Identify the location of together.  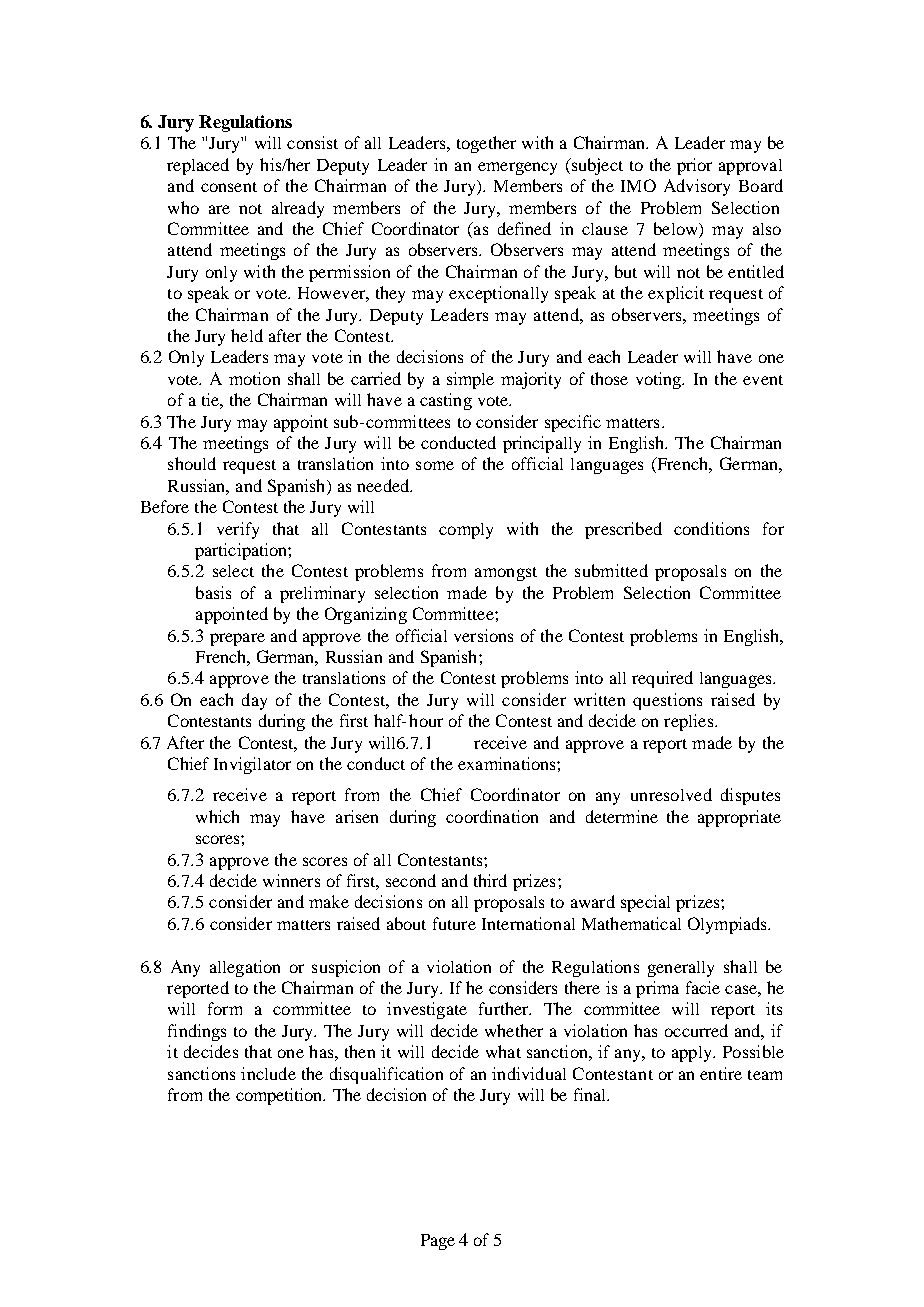
(486, 144).
